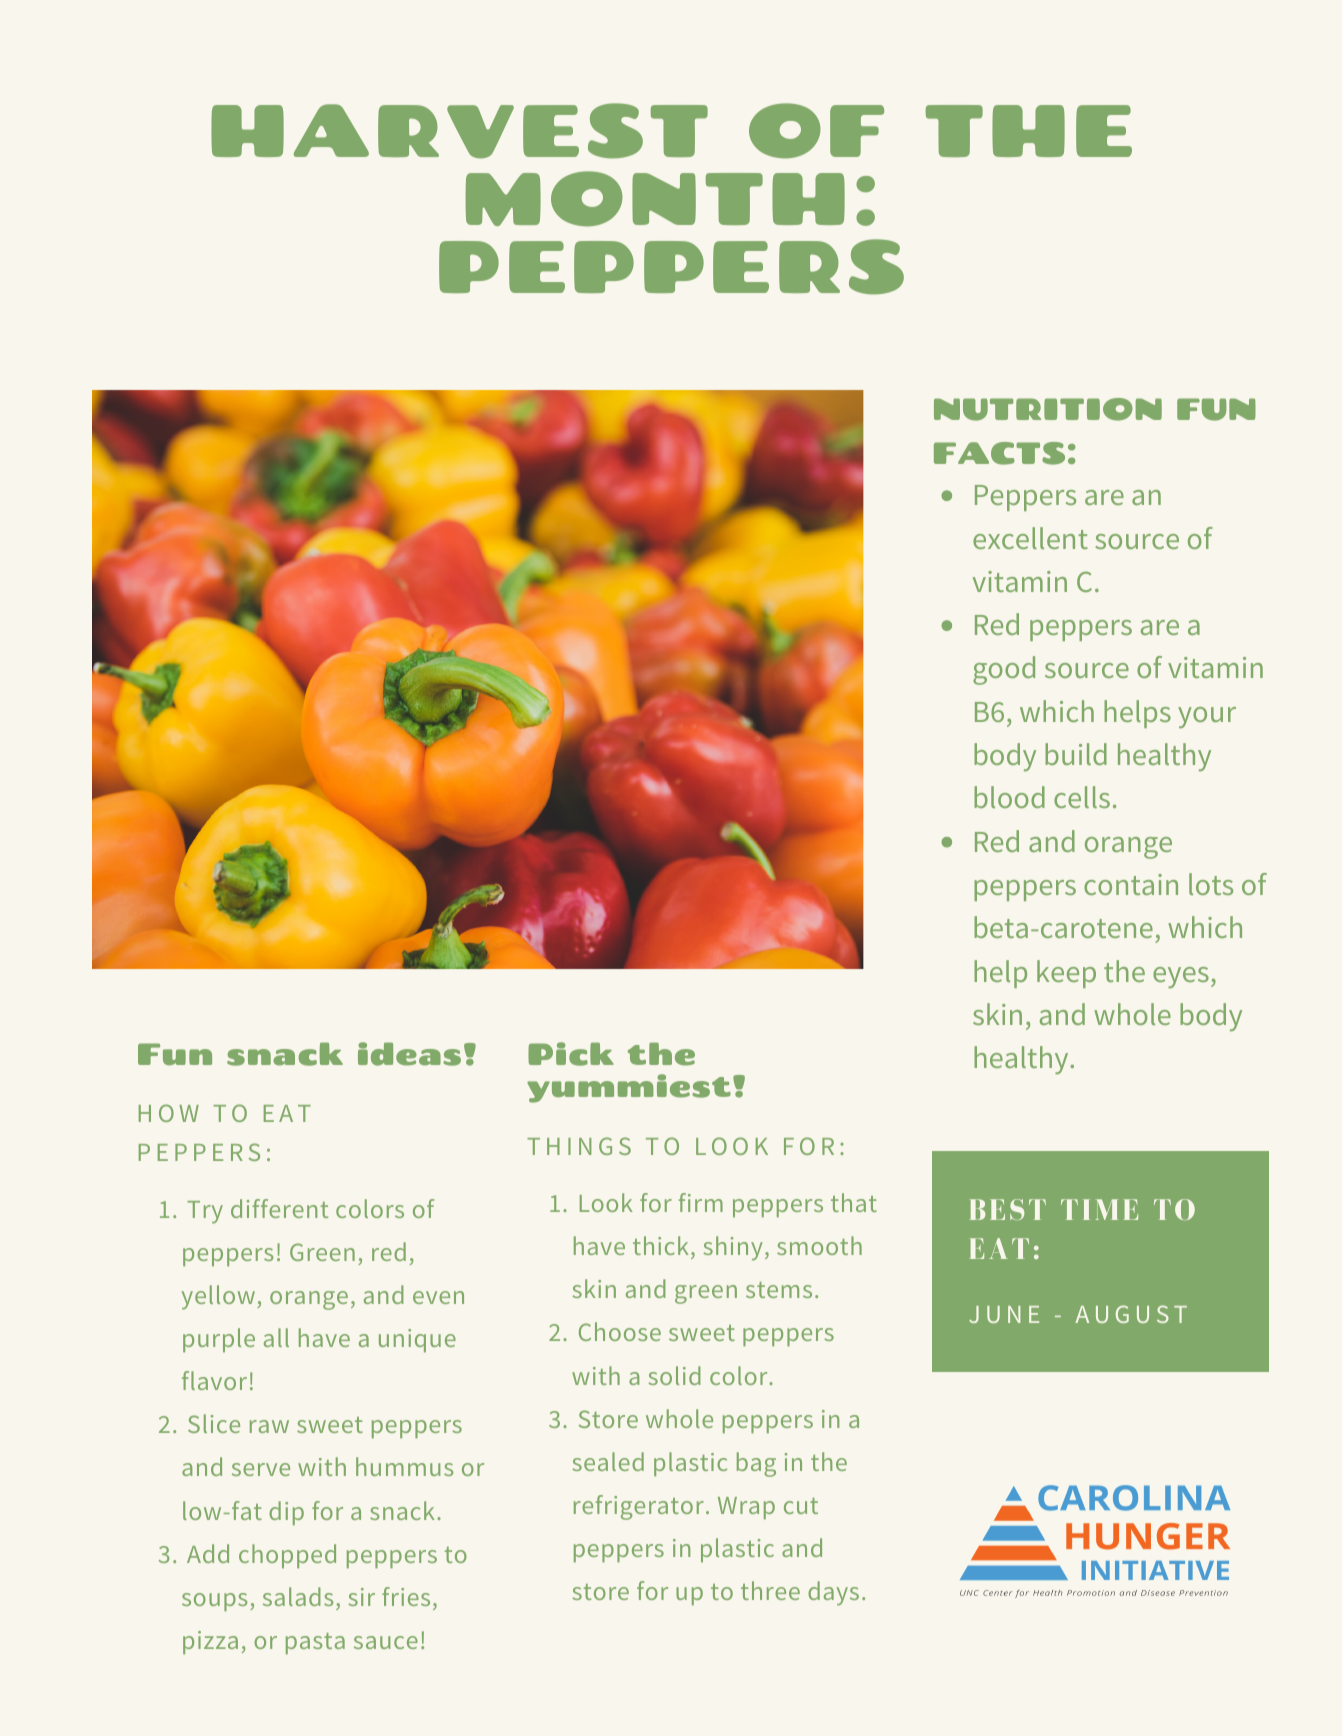  Describe the element at coordinates (1048, 409) in the screenshot. I see `NUTRITION` at that location.
